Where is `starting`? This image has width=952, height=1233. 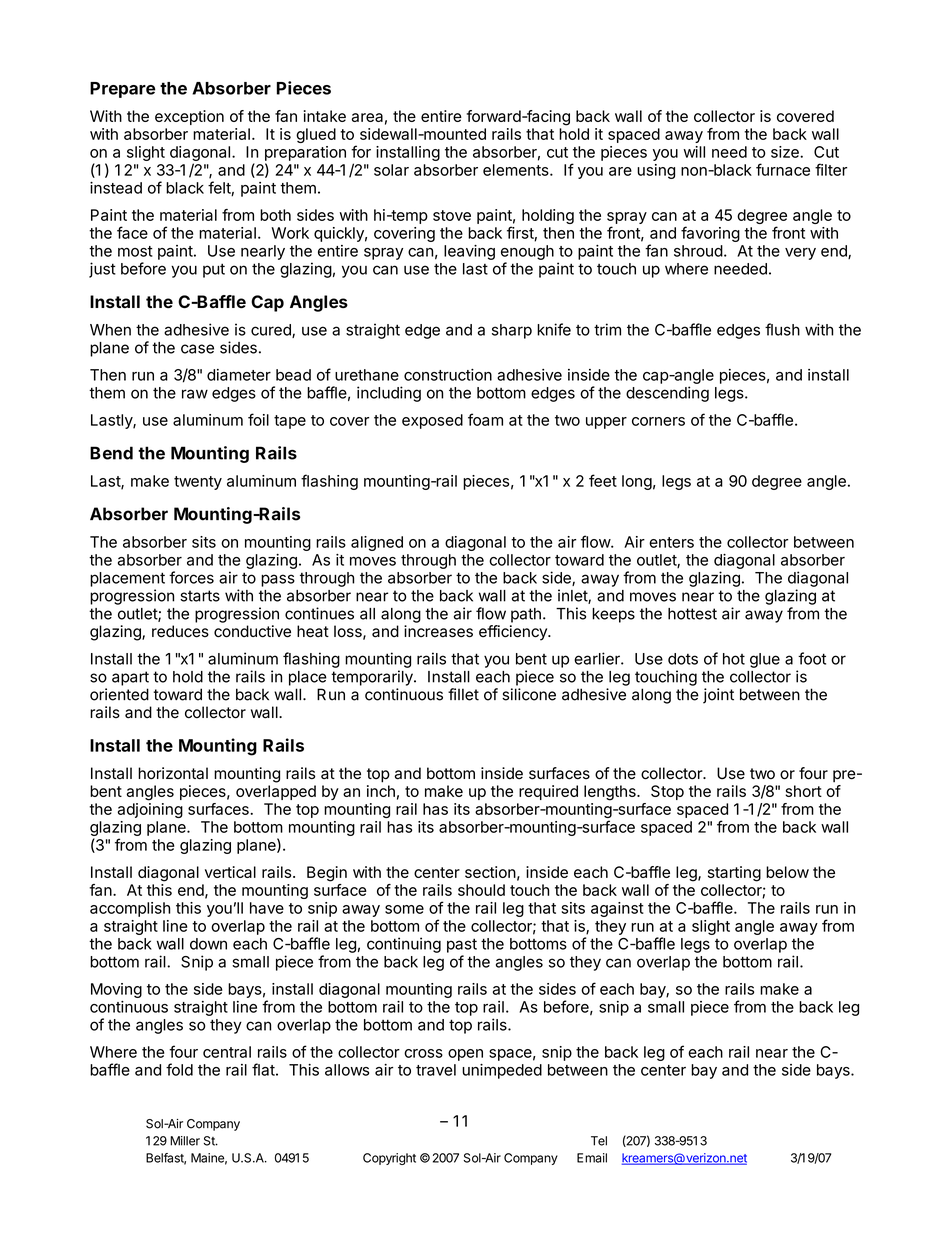 starting is located at coordinates (734, 874).
